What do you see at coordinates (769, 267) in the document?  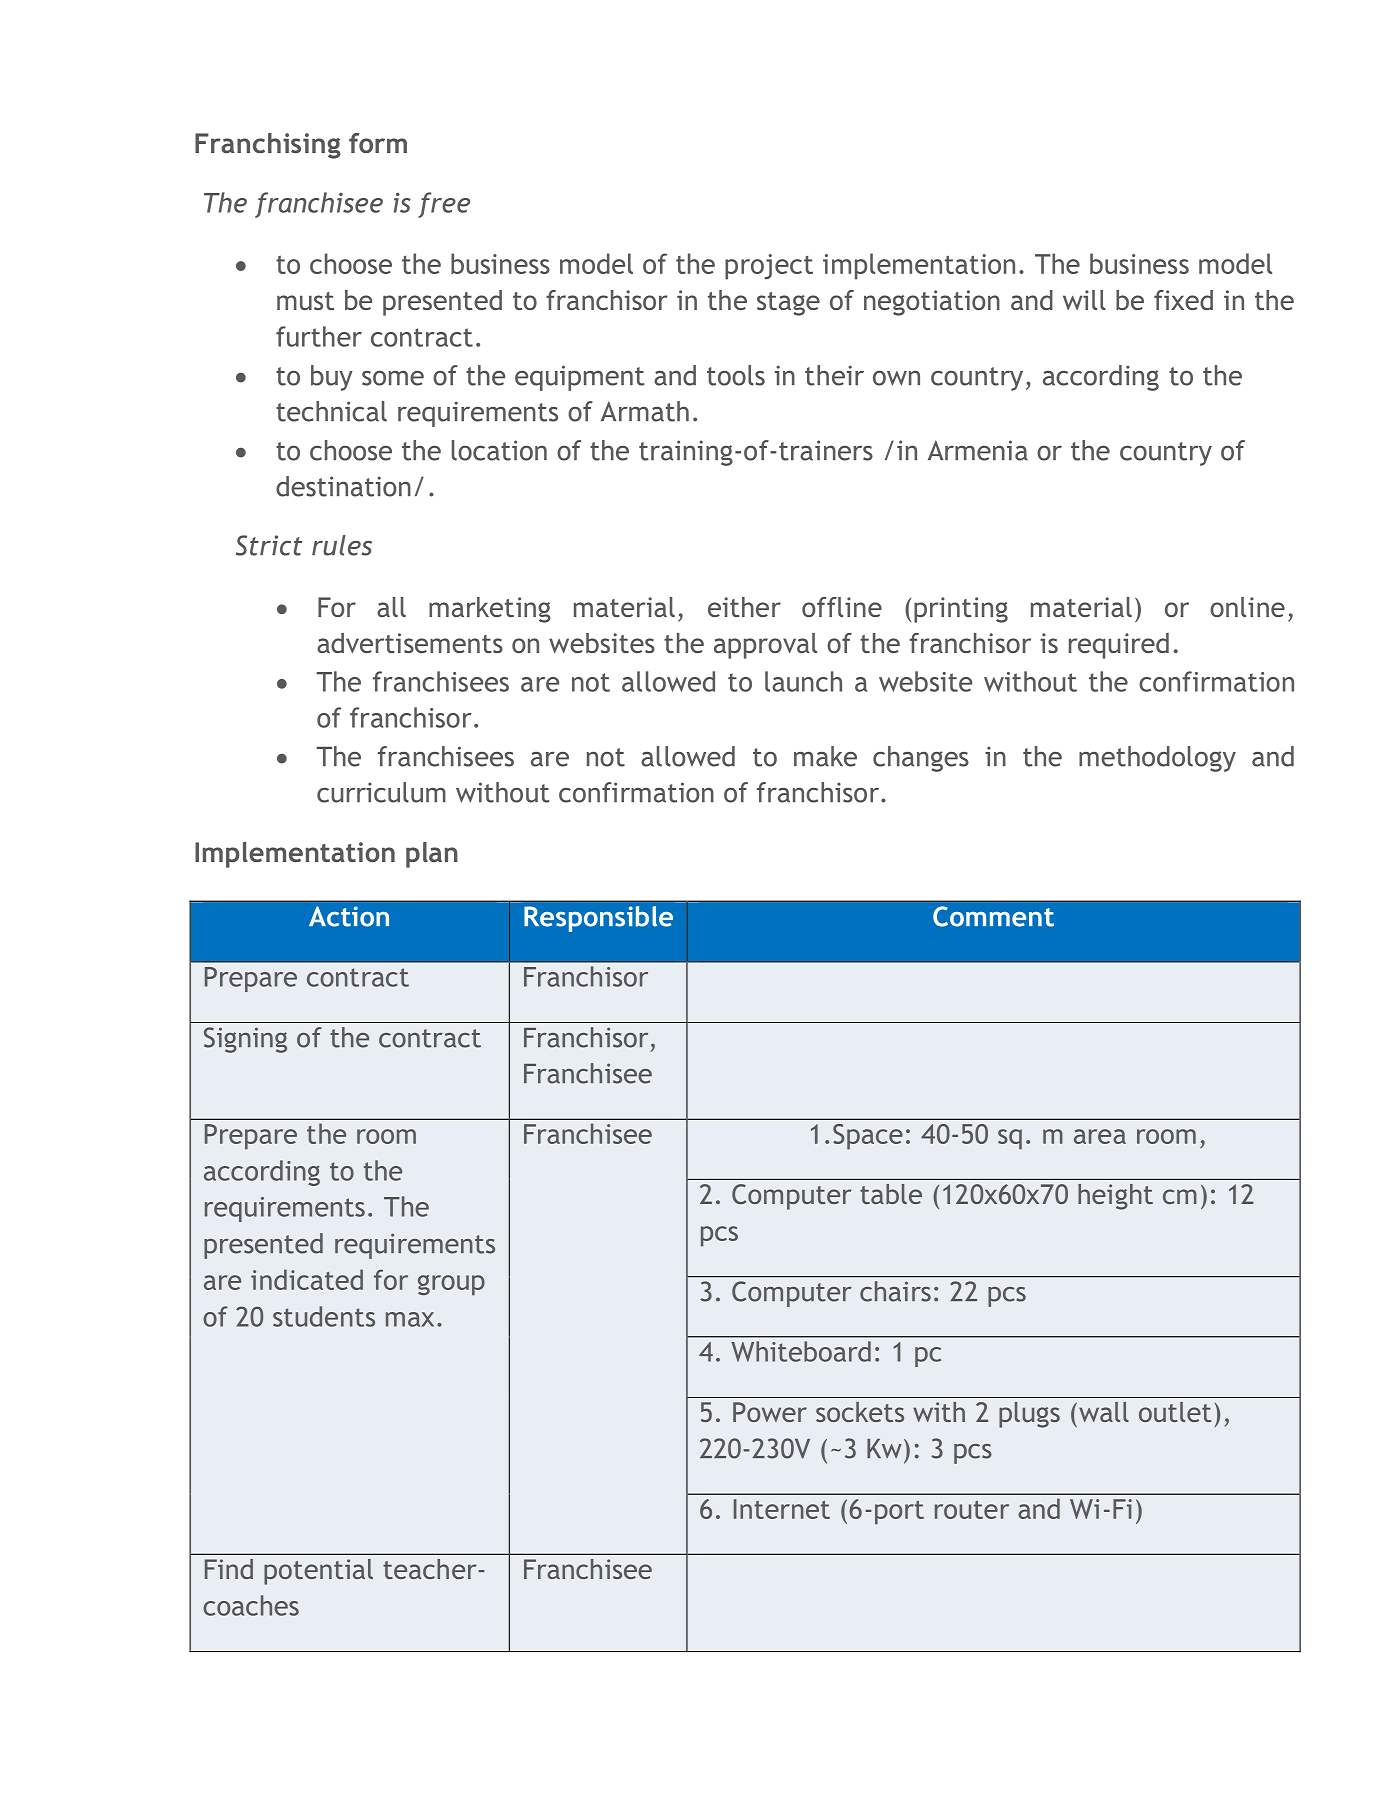 I see `project` at bounding box center [769, 267].
